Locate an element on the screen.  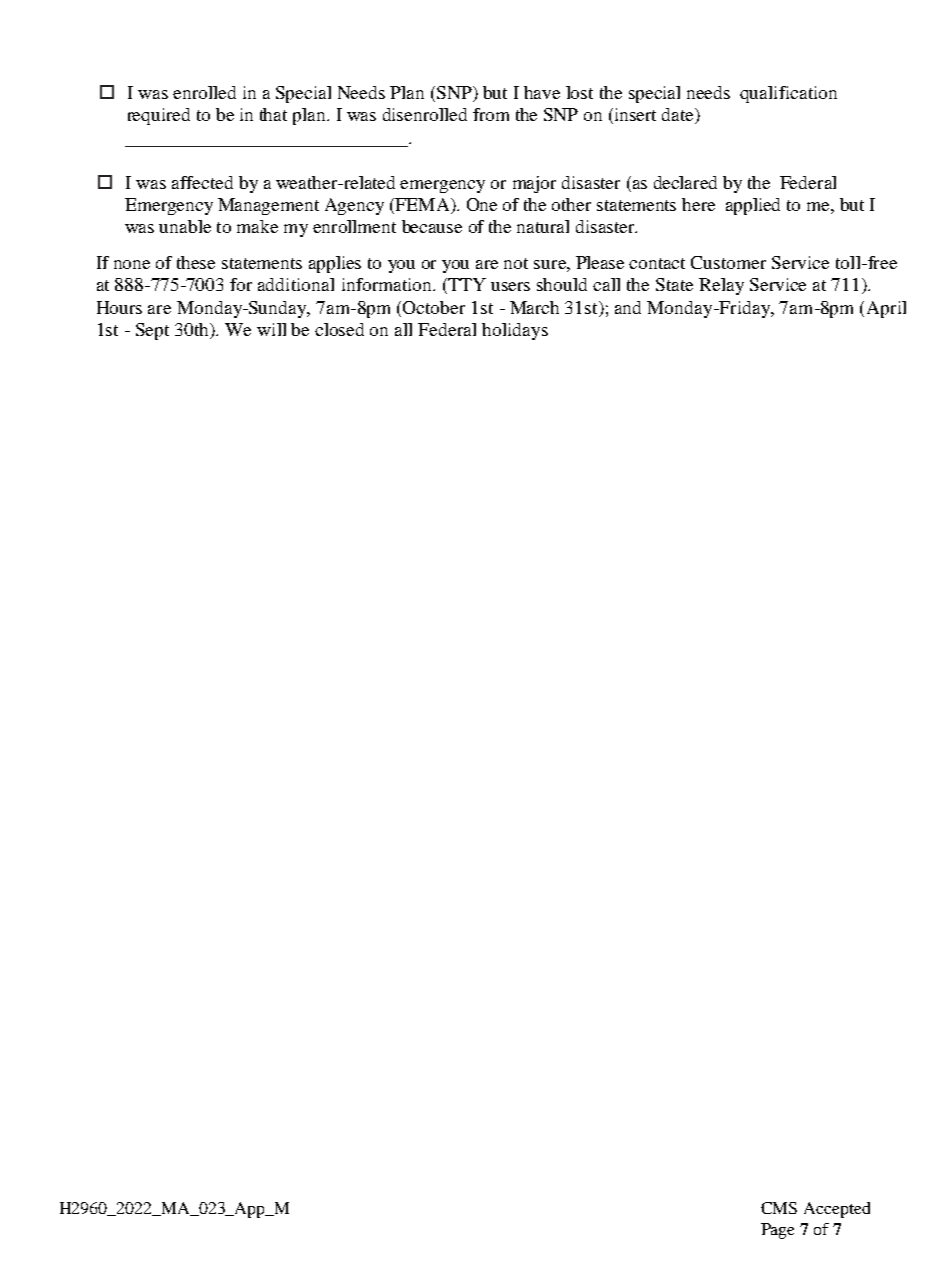
holidays is located at coordinates (515, 331).
